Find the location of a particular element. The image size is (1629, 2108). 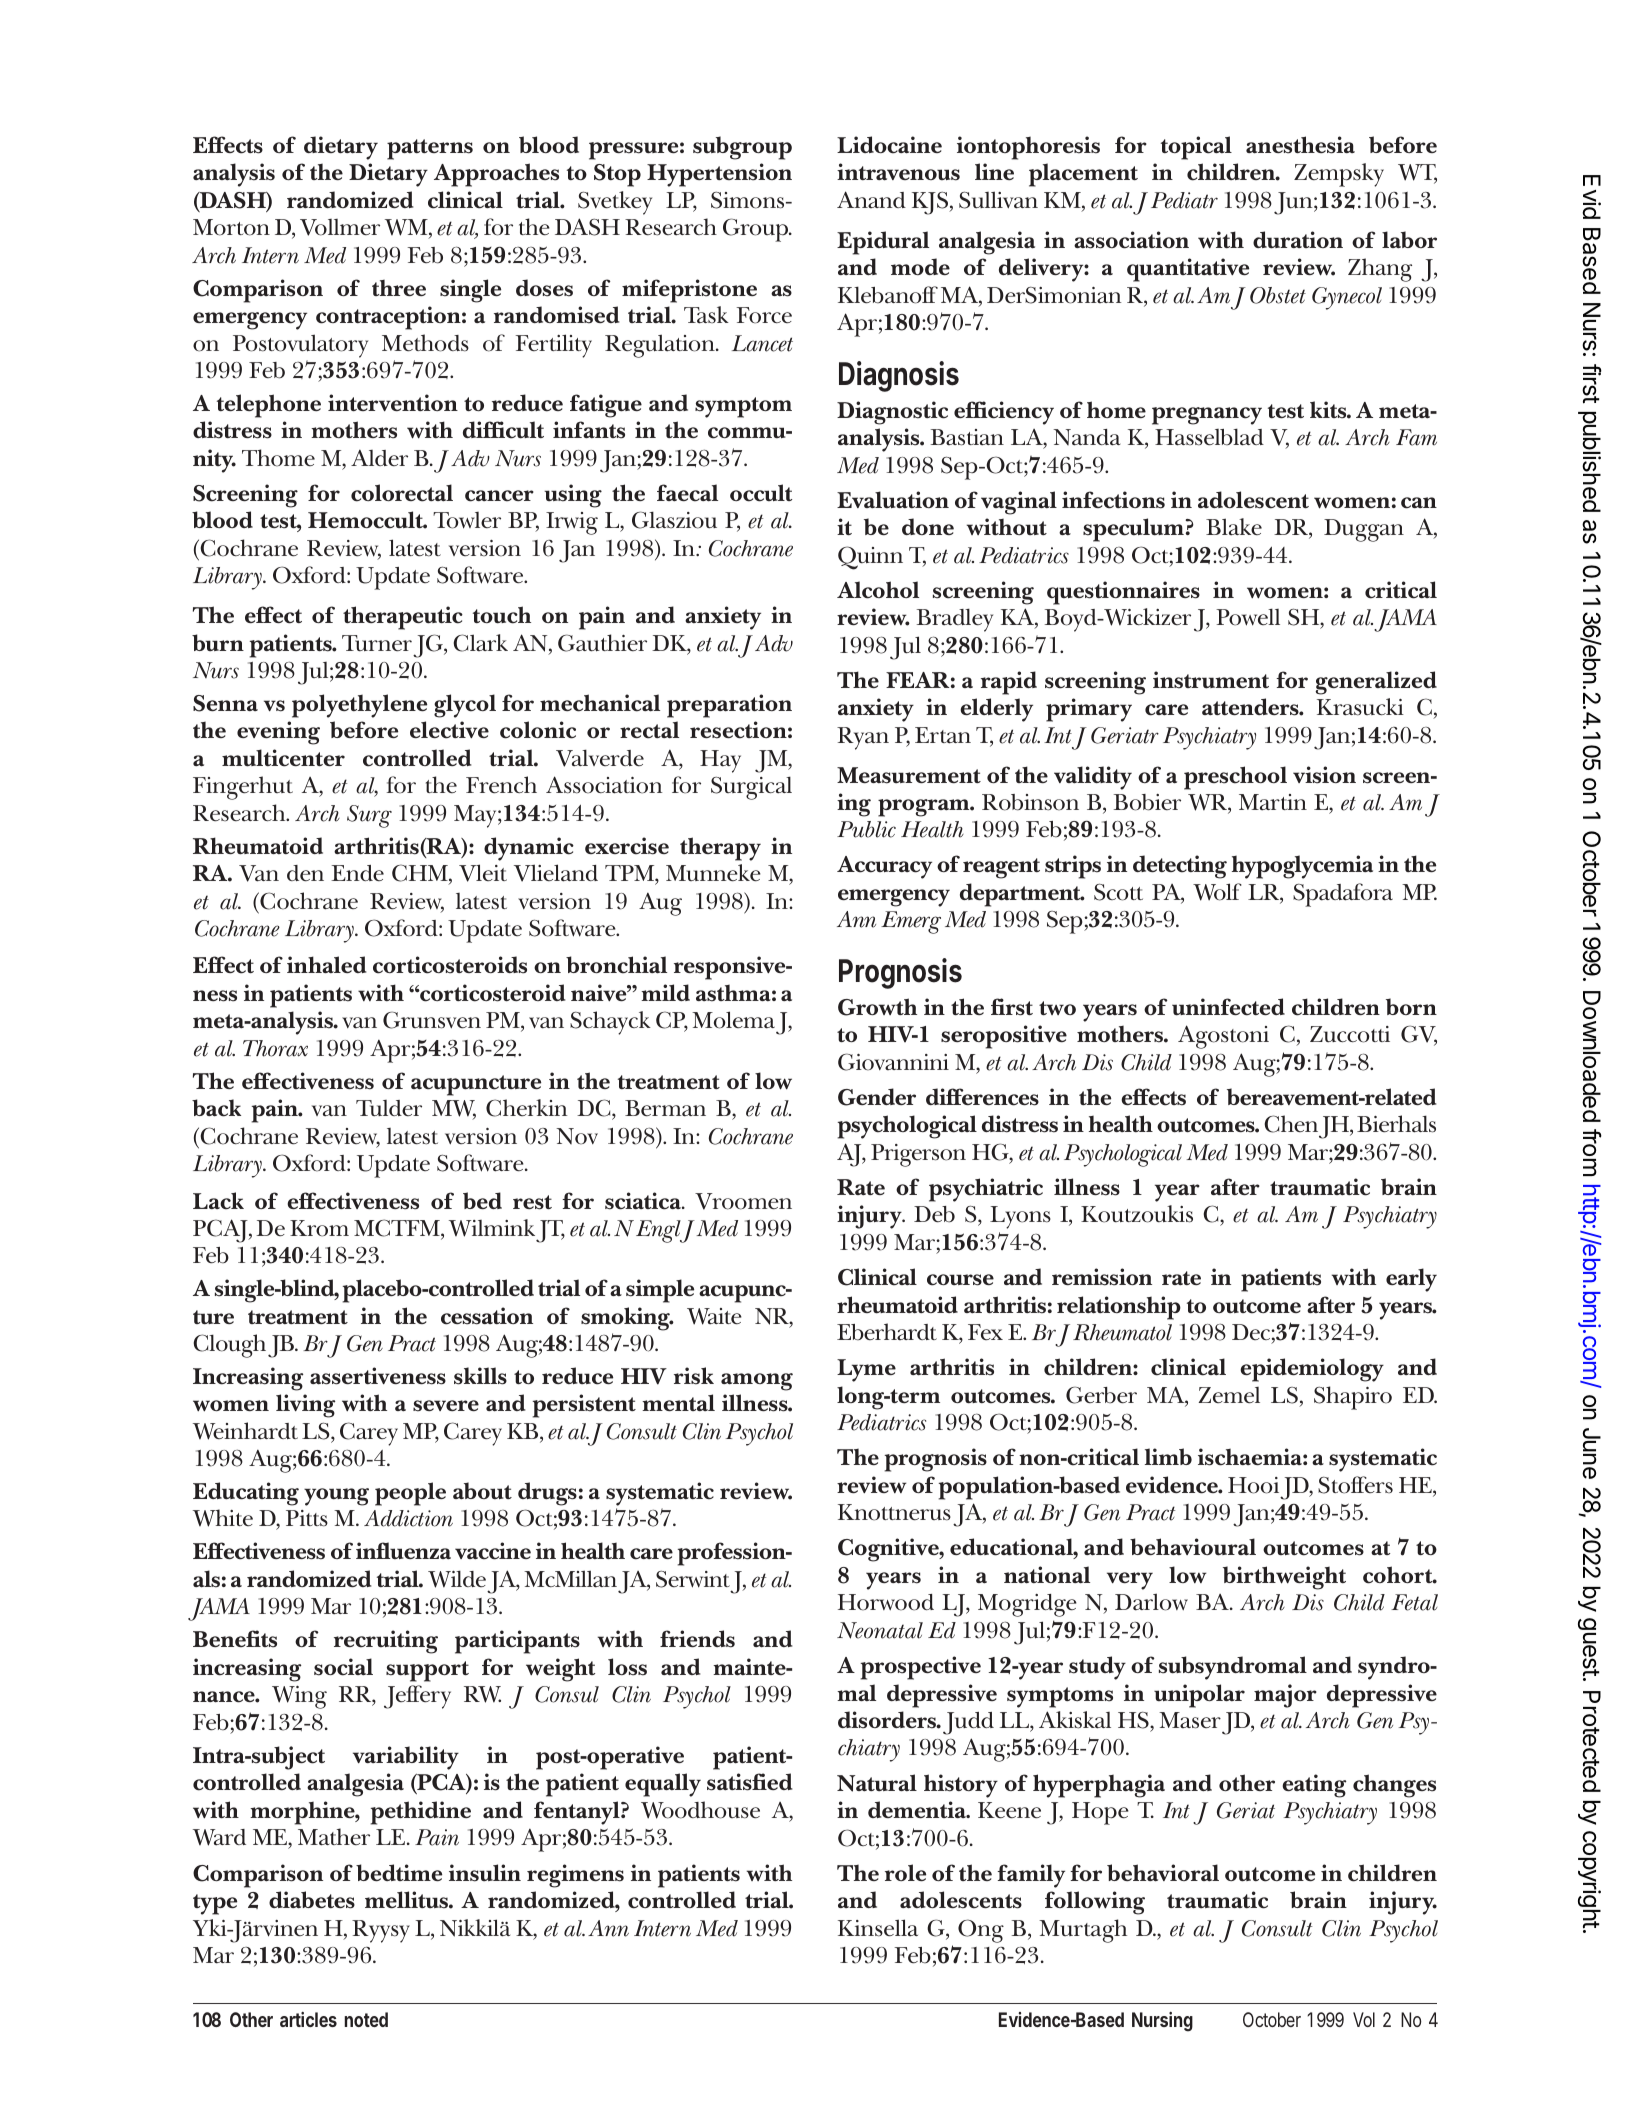

living is located at coordinates (306, 1406).
